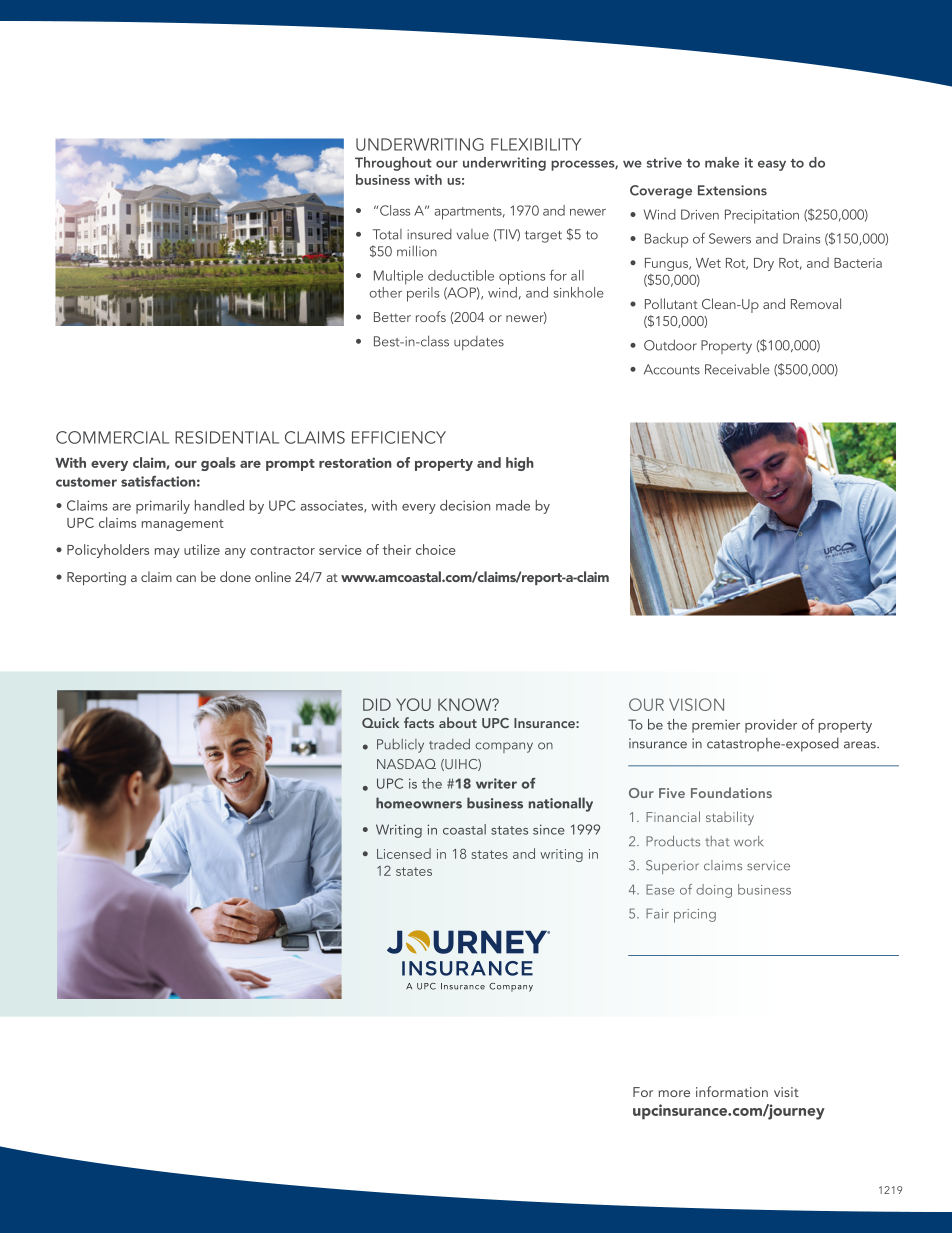 The image size is (952, 1233). I want to click on easy, so click(772, 165).
